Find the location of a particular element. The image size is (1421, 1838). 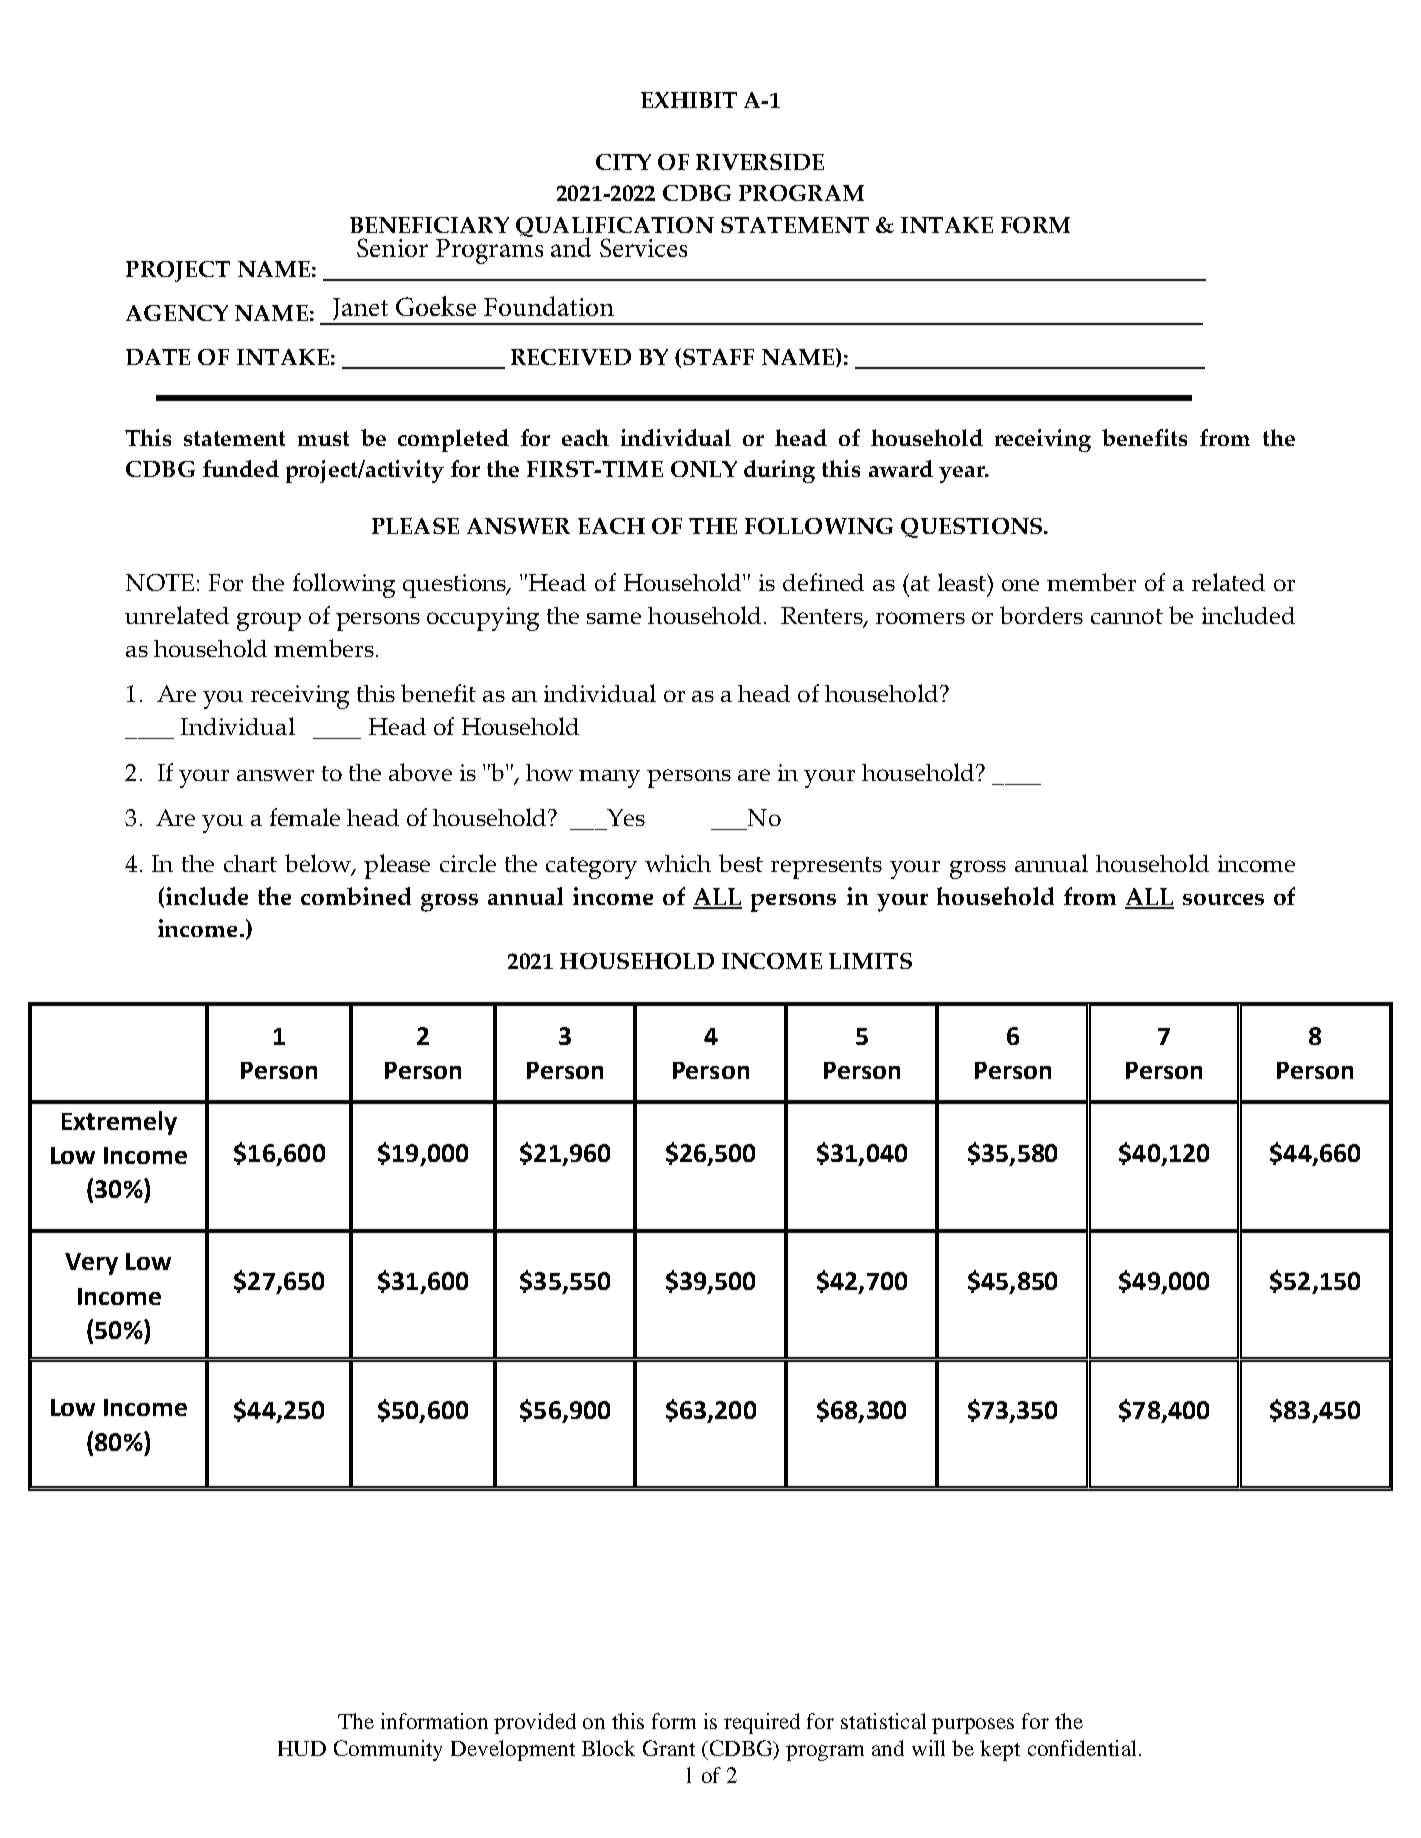

RIVERSIDE is located at coordinates (760, 162).
